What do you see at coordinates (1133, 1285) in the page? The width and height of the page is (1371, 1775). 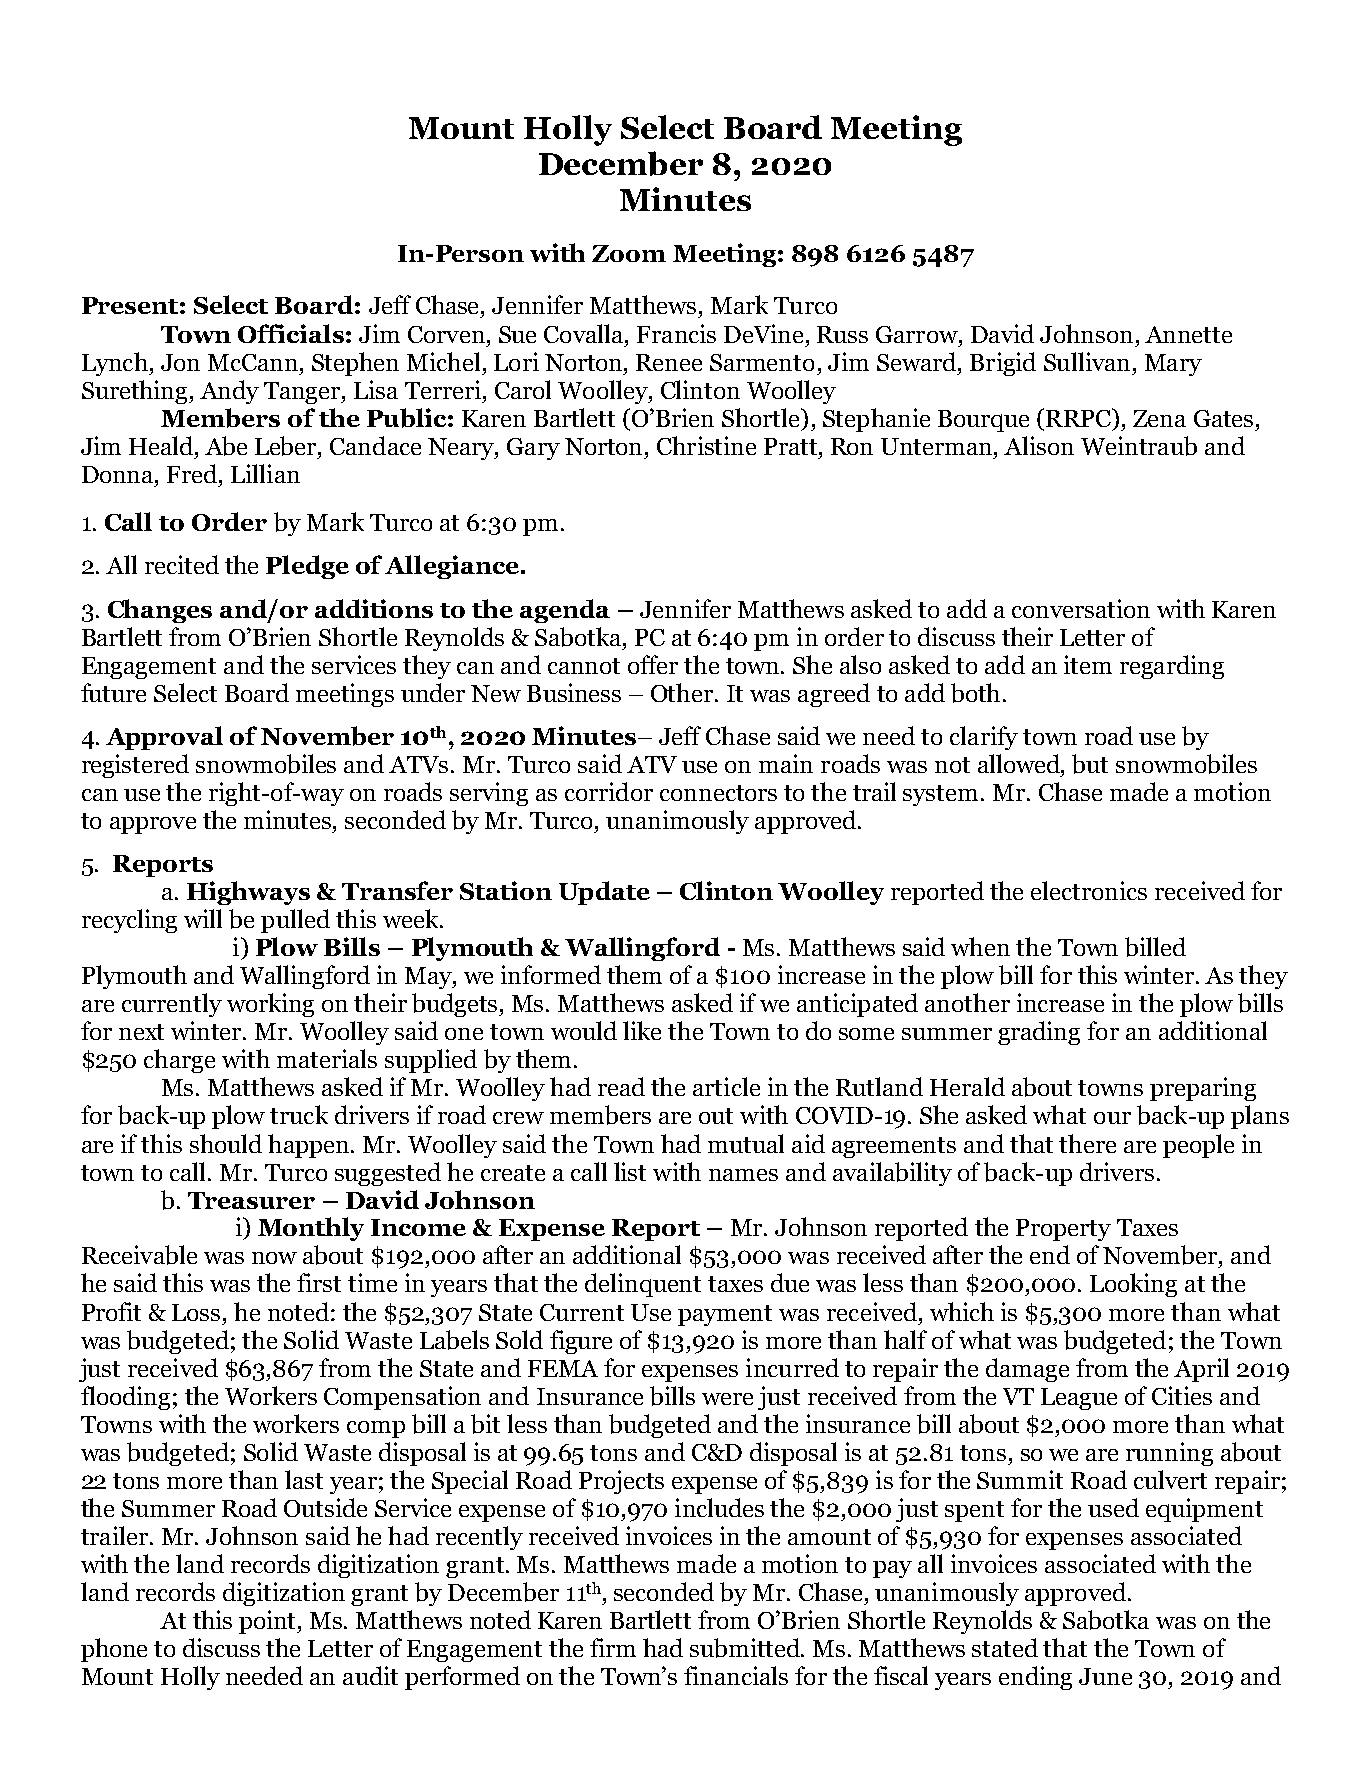 I see `Looking` at bounding box center [1133, 1285].
